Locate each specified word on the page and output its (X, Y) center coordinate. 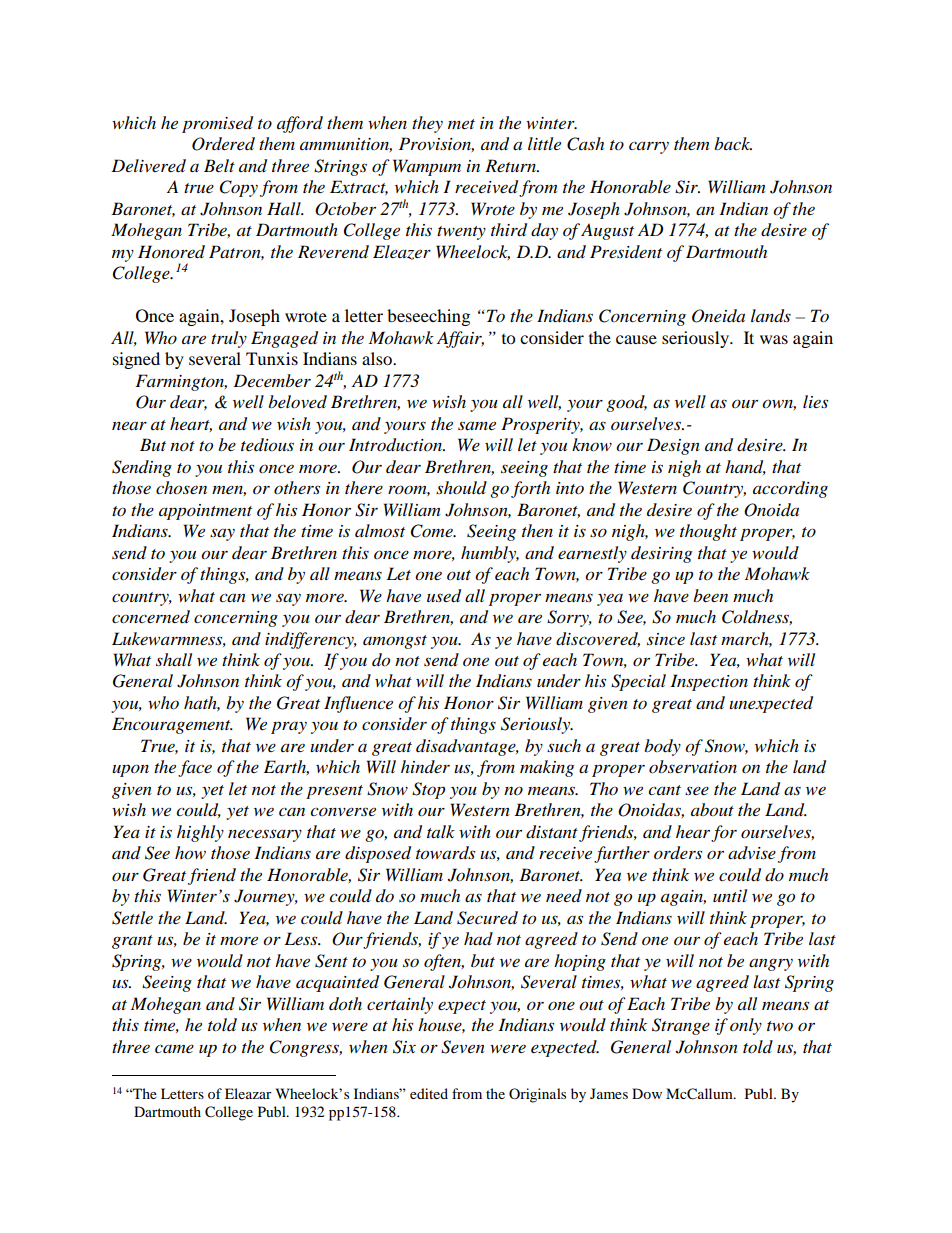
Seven (463, 1047)
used (444, 596)
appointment (205, 512)
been (710, 595)
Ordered (223, 144)
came (174, 1048)
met (461, 124)
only (746, 1026)
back (733, 143)
